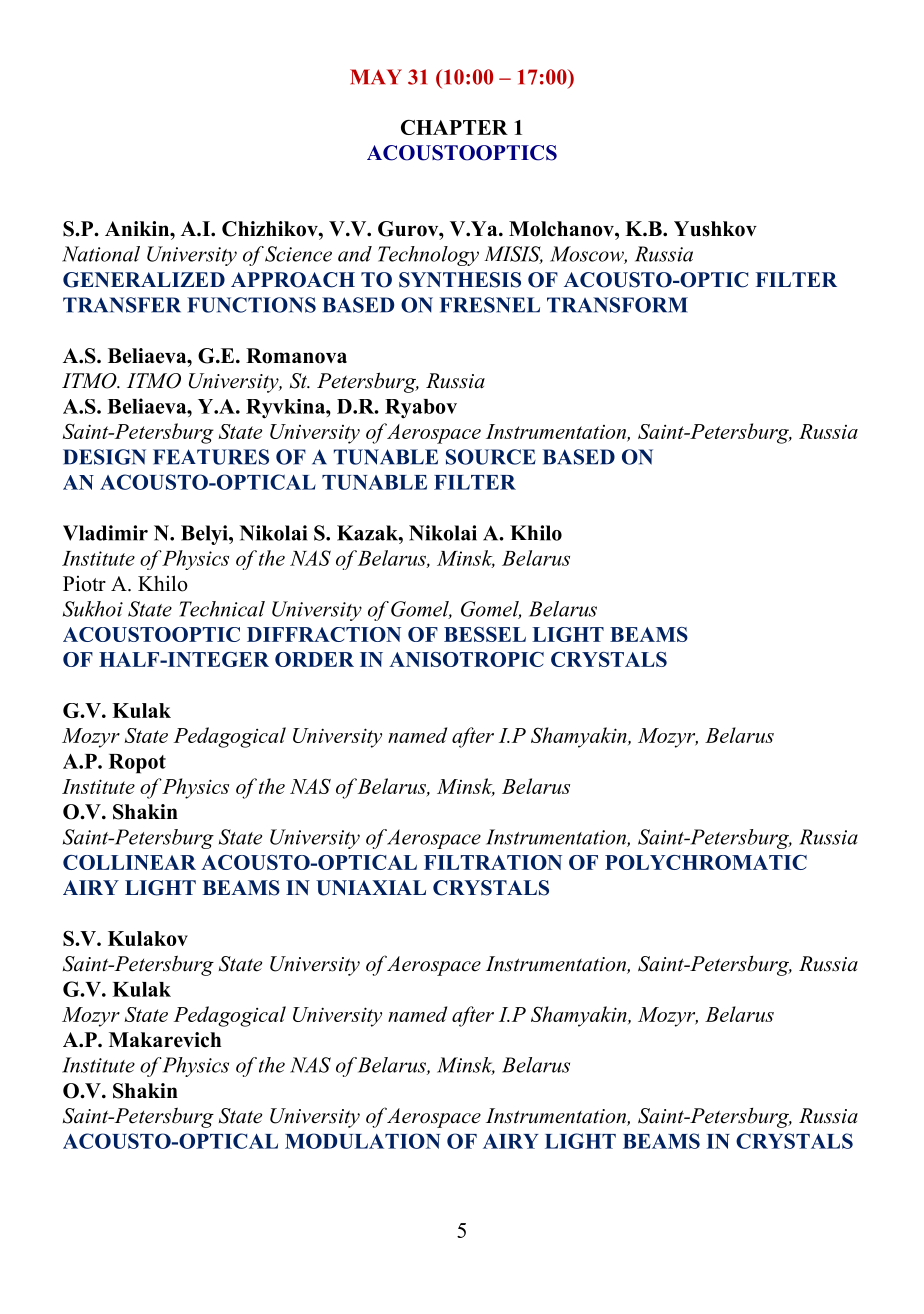 Image resolution: width=924 pixels, height=1314 pixels. What do you see at coordinates (371, 888) in the screenshot?
I see `UNIAXIAL` at bounding box center [371, 888].
